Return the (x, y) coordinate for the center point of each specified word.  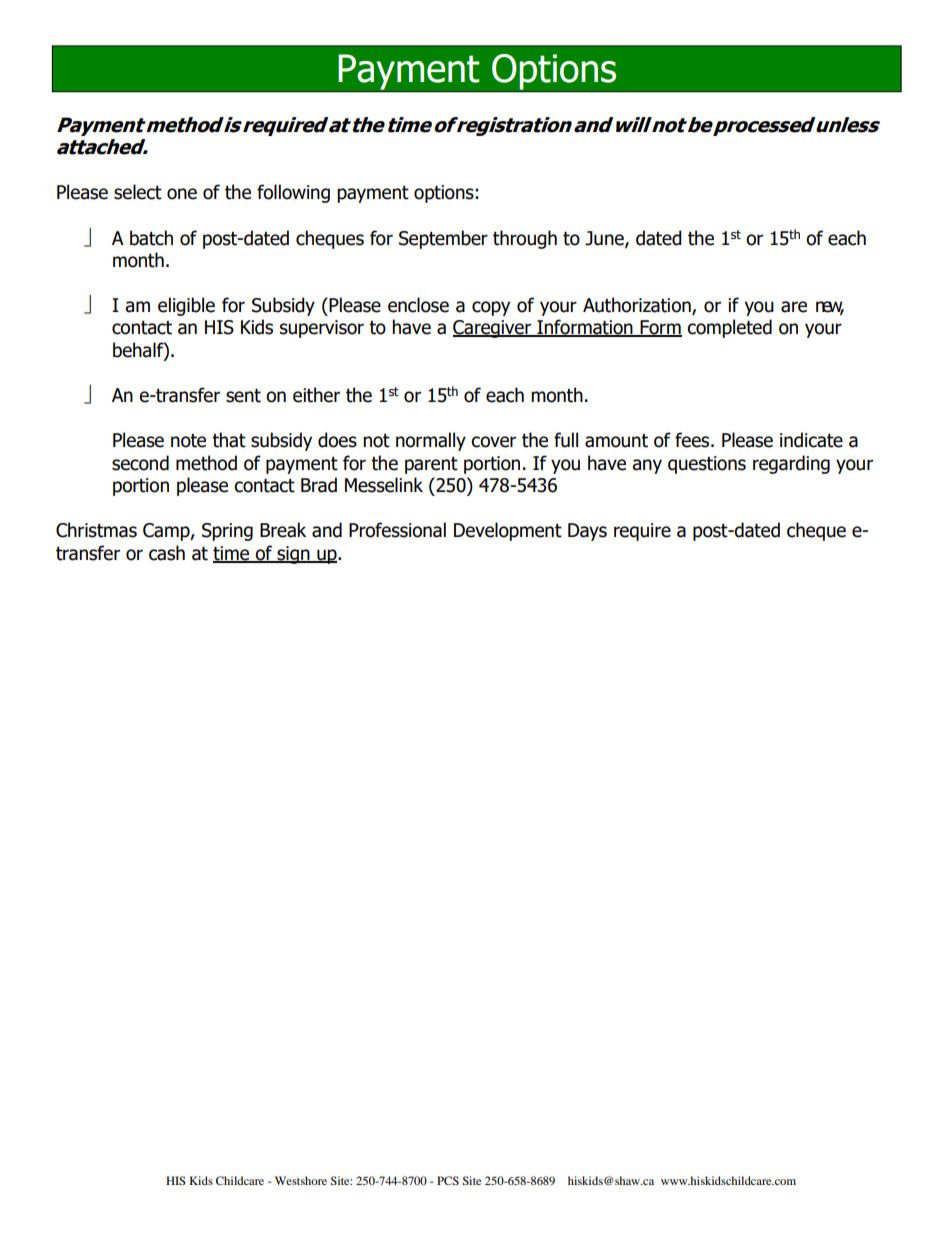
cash (167, 553)
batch (151, 238)
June (605, 239)
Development (508, 531)
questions (707, 465)
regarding (791, 464)
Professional (397, 530)
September (443, 239)
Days (587, 532)
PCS (448, 1180)
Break (283, 530)
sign (293, 555)
